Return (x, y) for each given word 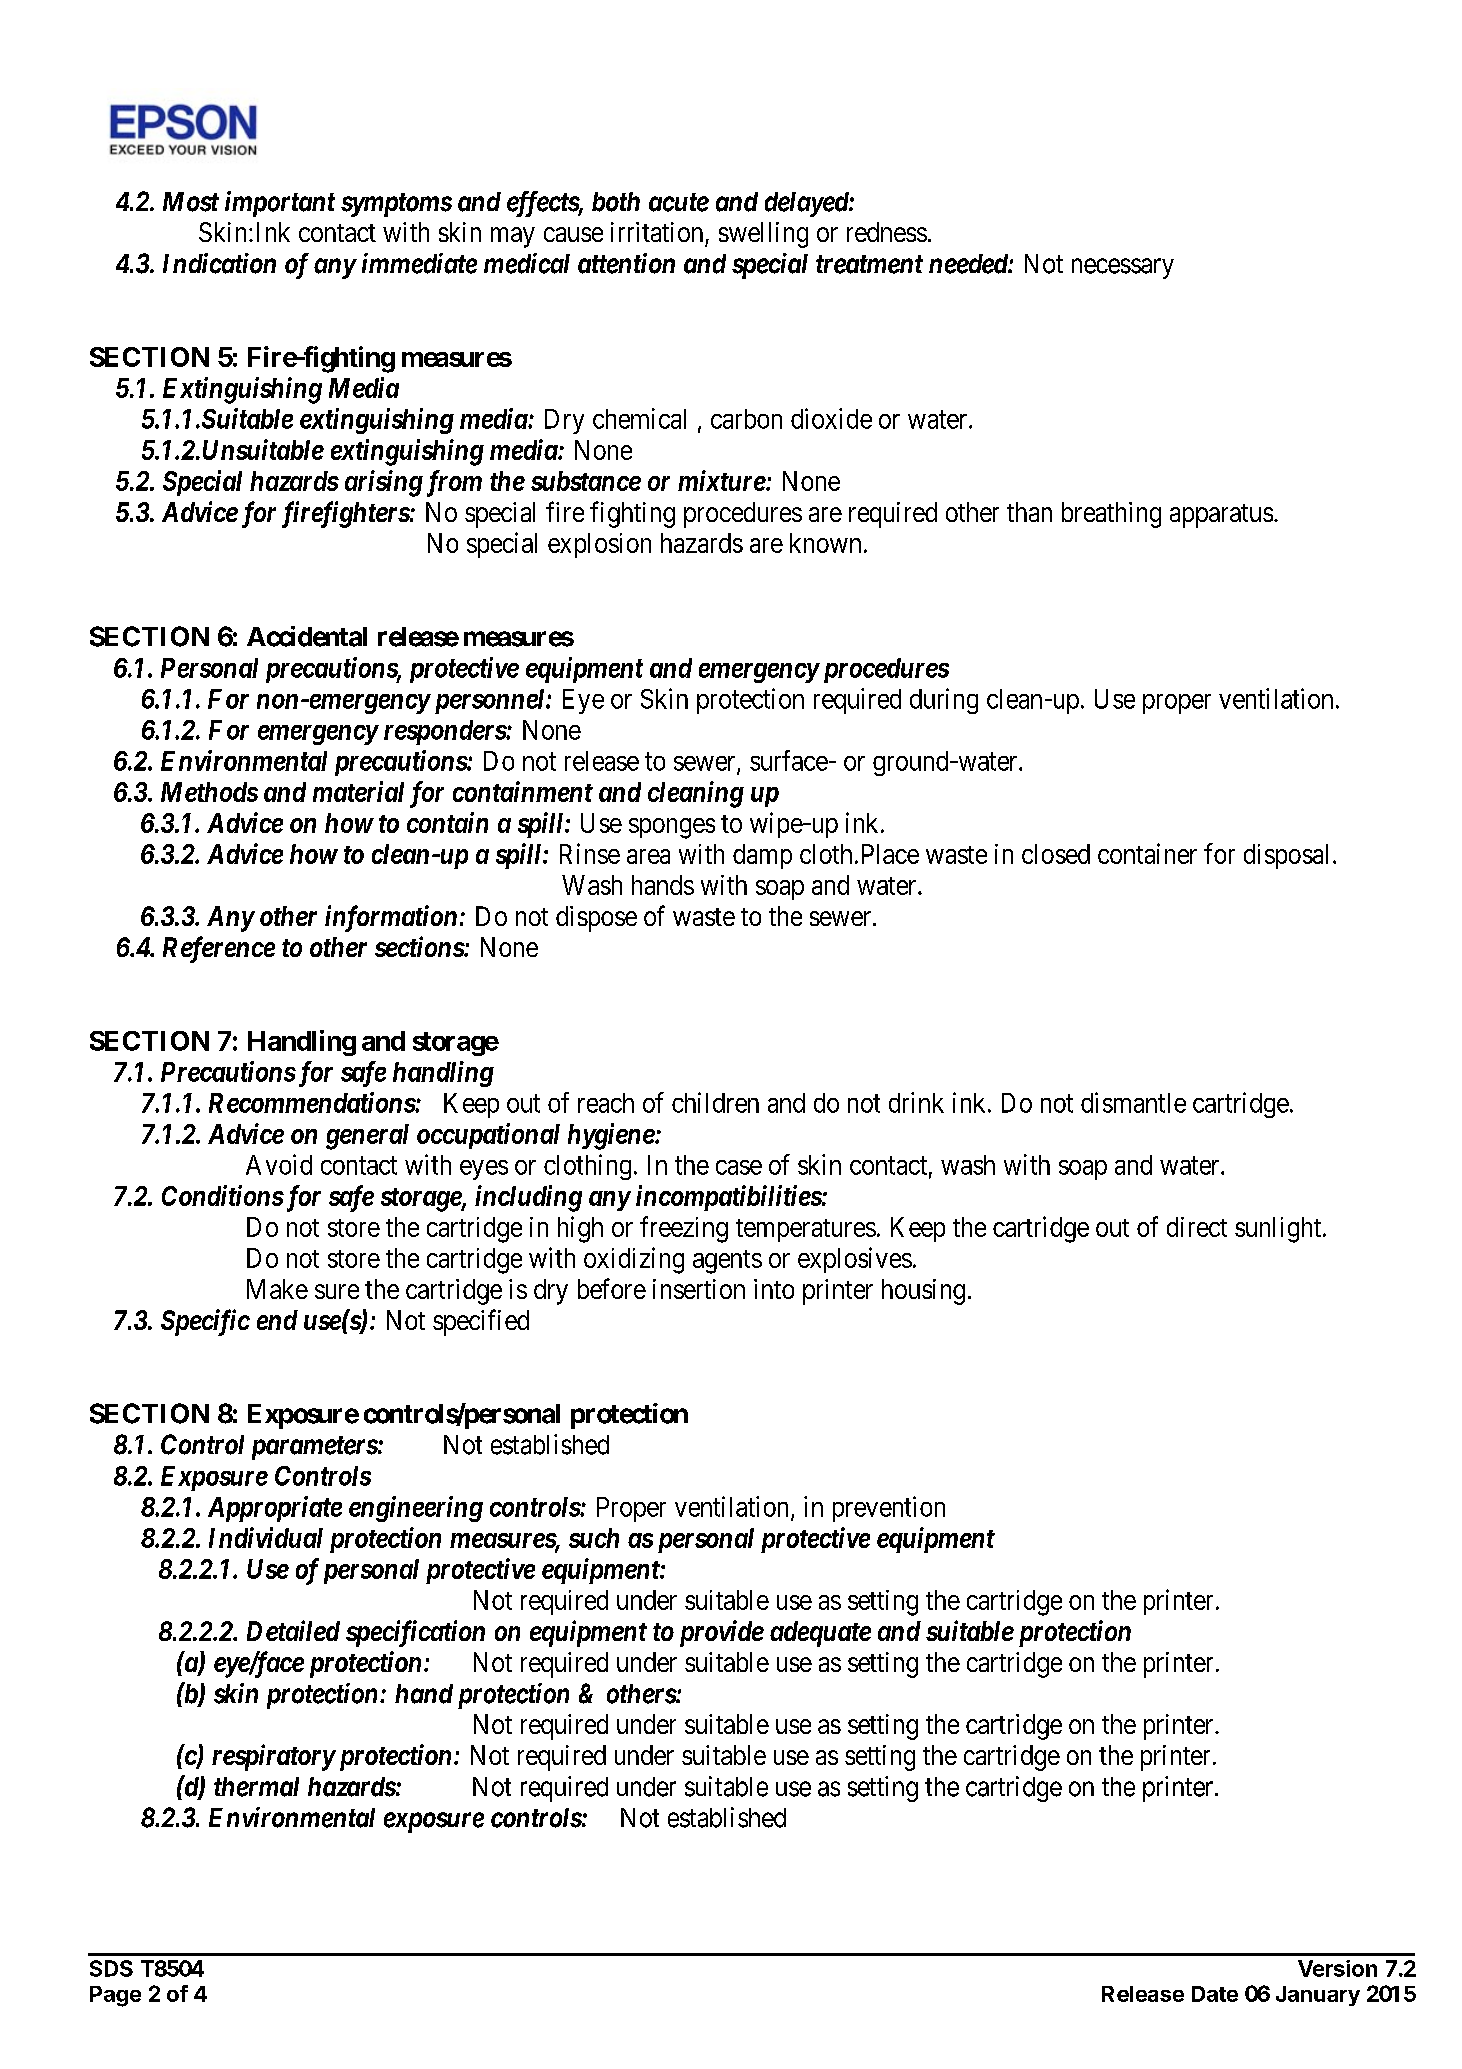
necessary (1123, 268)
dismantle (1133, 1102)
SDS (111, 1968)
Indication (219, 263)
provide (722, 1633)
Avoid (279, 1164)
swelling (763, 235)
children (715, 1102)
